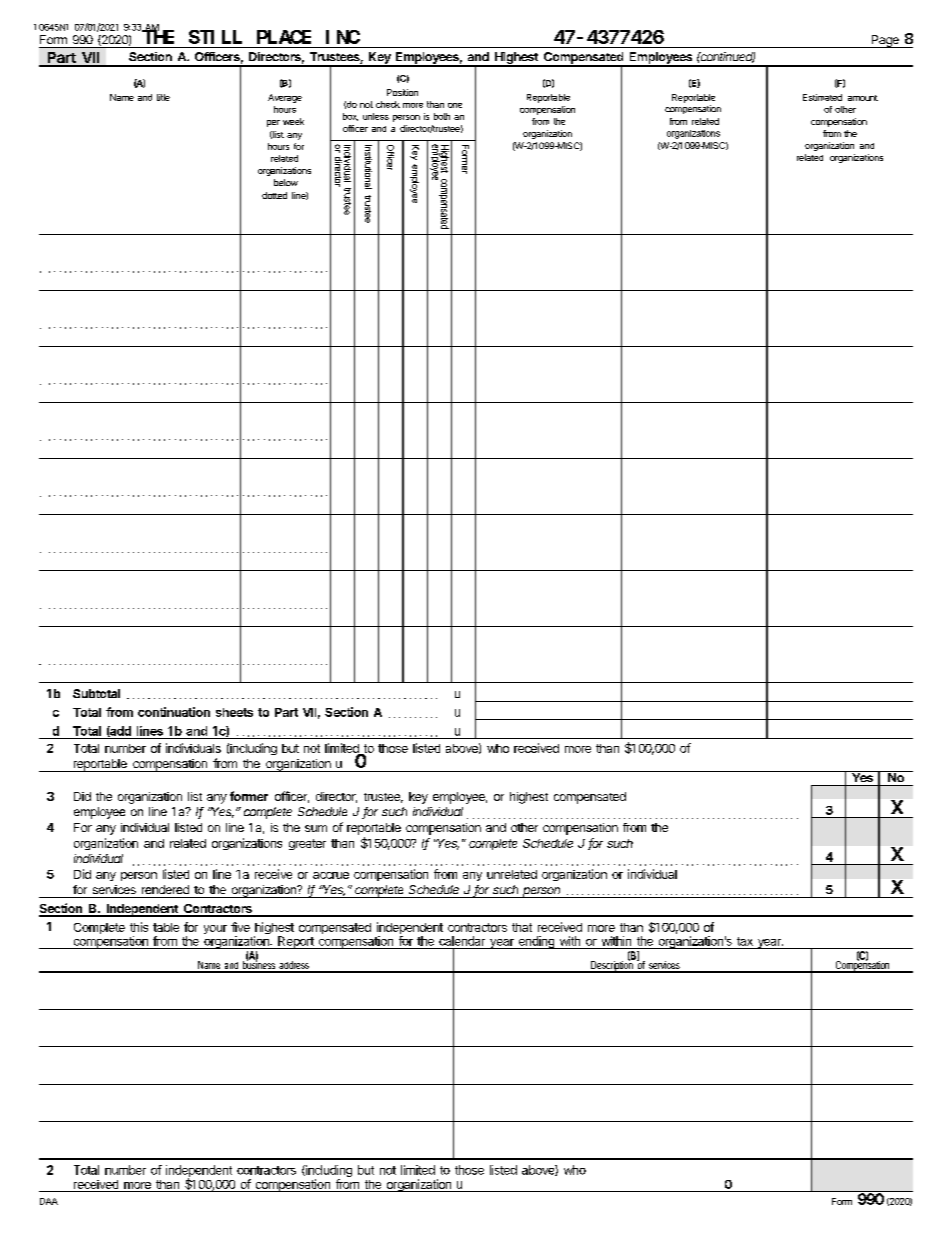  I want to click on tax, so click(745, 941).
